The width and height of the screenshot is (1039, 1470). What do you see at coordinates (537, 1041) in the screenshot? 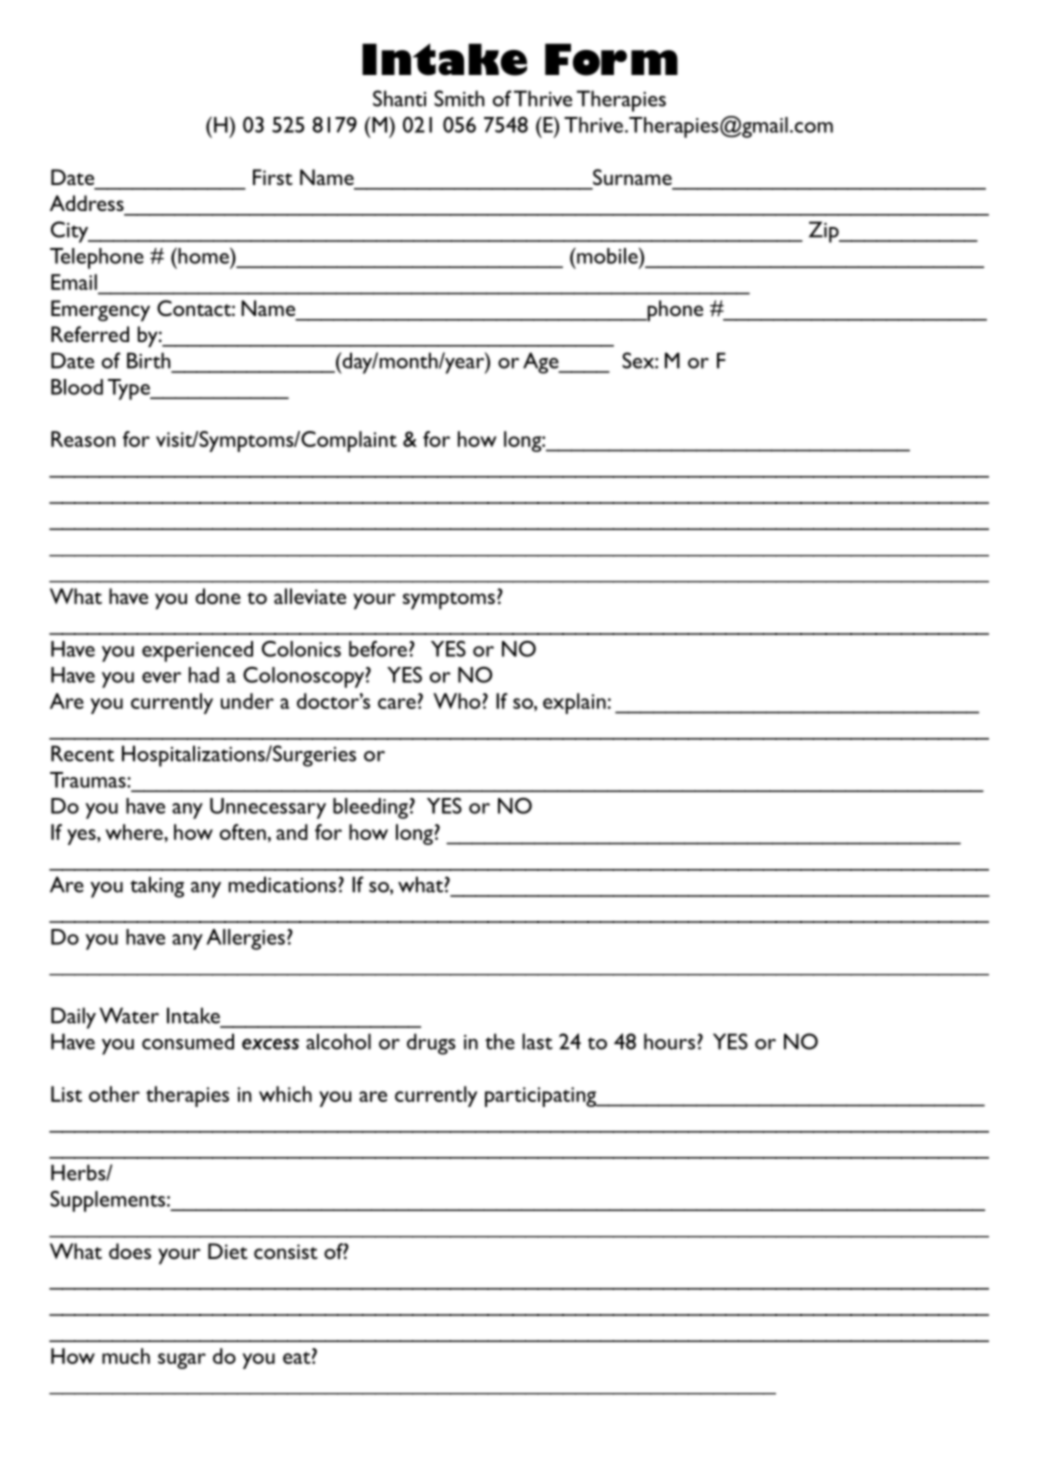
I see `last` at bounding box center [537, 1041].
